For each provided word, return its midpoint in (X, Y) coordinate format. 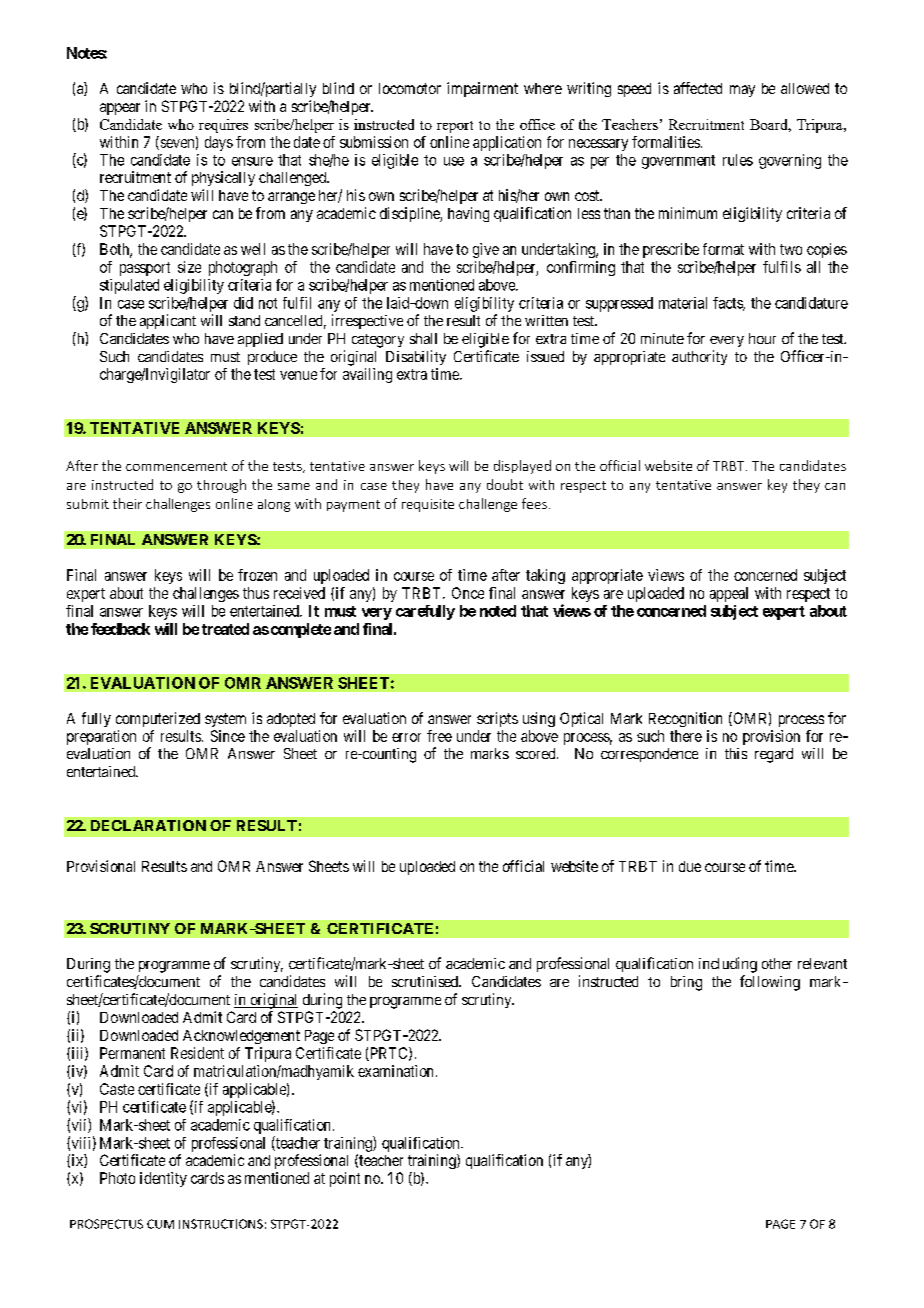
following (770, 983)
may (742, 91)
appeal (729, 594)
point (345, 1179)
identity (163, 1179)
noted (498, 611)
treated (225, 629)
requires (223, 126)
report (455, 127)
